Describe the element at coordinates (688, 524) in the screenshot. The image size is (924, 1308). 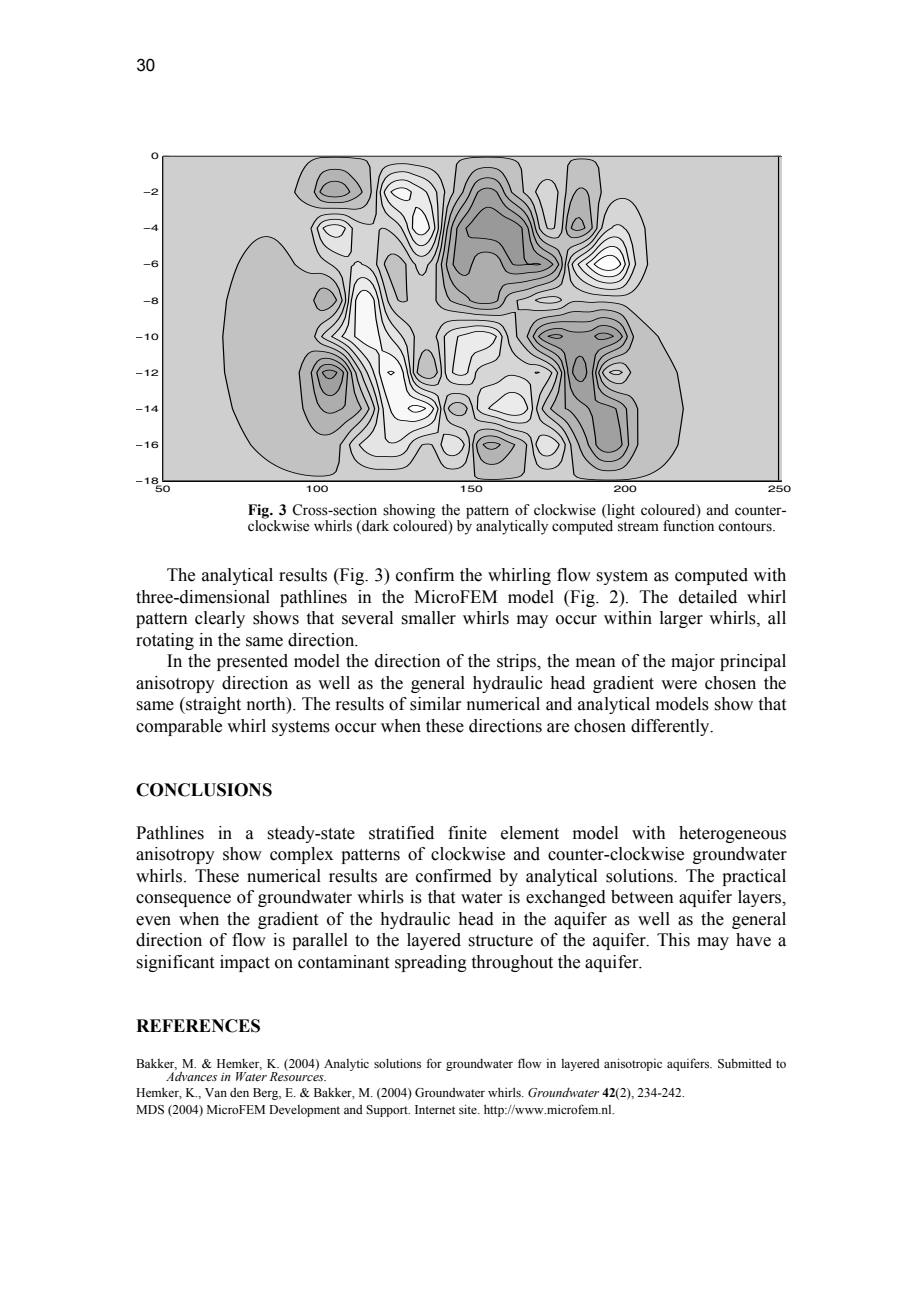
I see `function` at that location.
